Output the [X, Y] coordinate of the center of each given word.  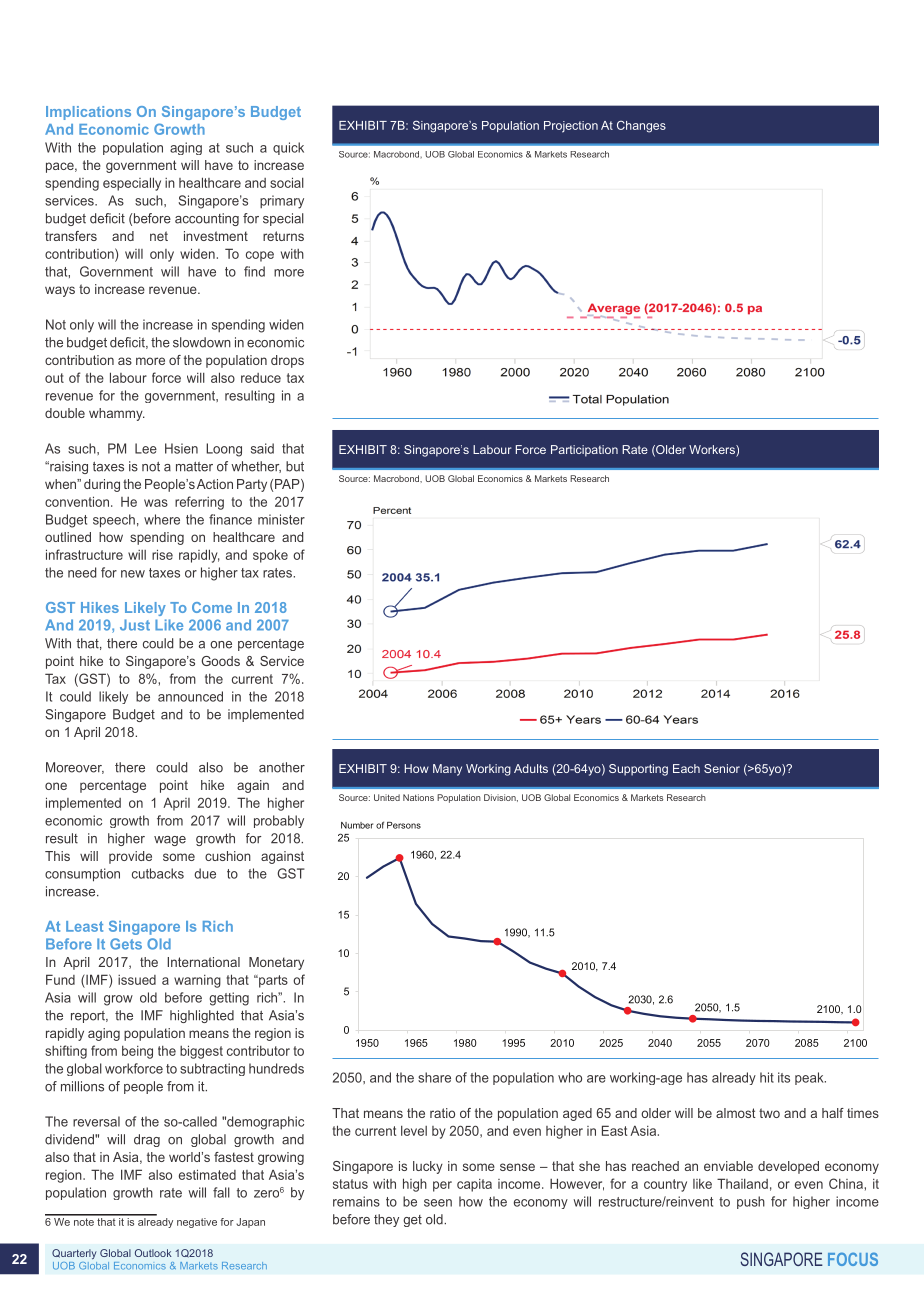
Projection [571, 127]
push [751, 1202]
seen [438, 1203]
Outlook [153, 1253]
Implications [88, 113]
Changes [641, 127]
